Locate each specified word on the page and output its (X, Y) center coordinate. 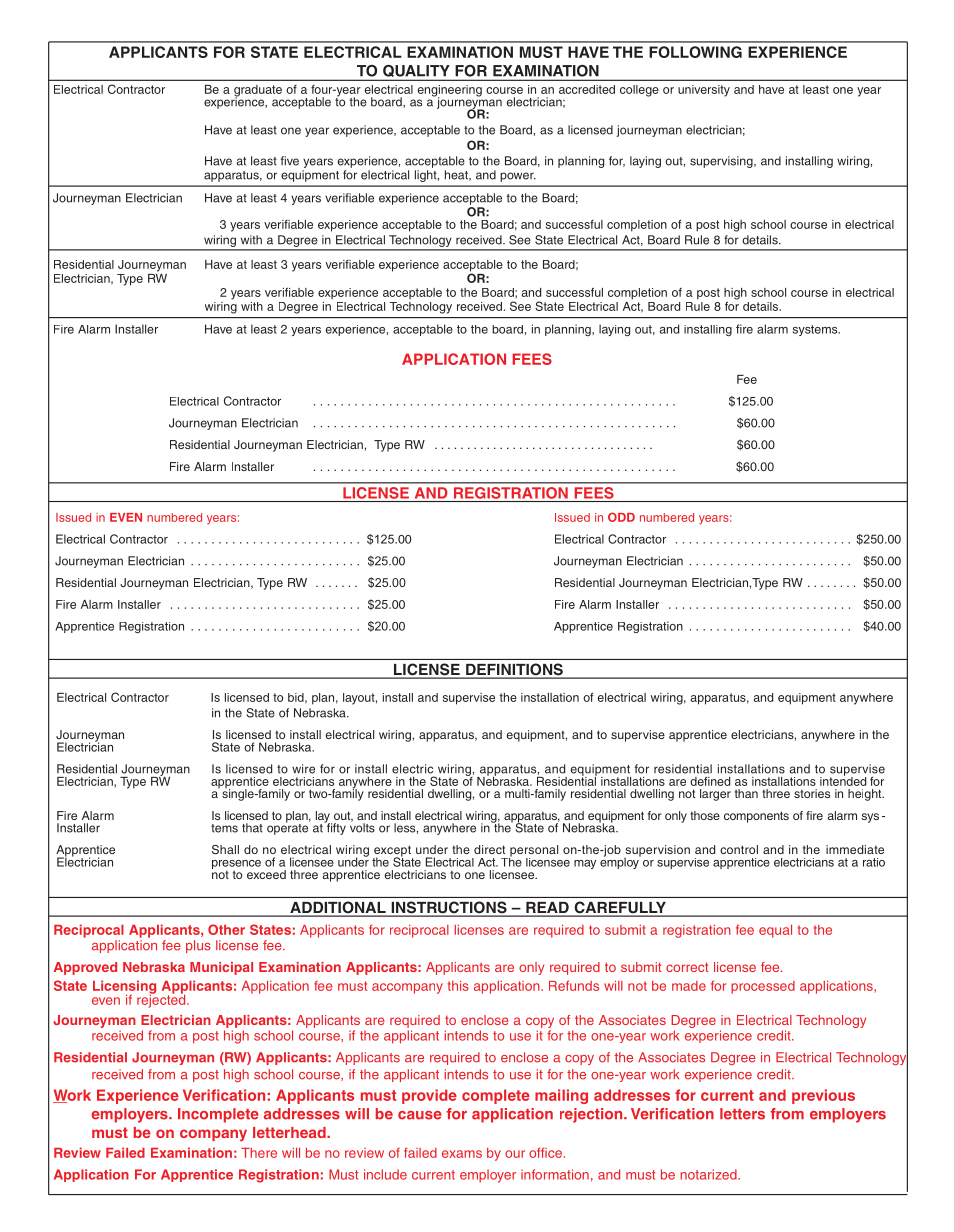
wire (303, 769)
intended (843, 780)
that (252, 828)
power (518, 177)
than (746, 793)
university (704, 91)
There (259, 1153)
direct (489, 849)
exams (462, 1154)
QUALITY (416, 72)
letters (742, 1114)
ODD (621, 517)
